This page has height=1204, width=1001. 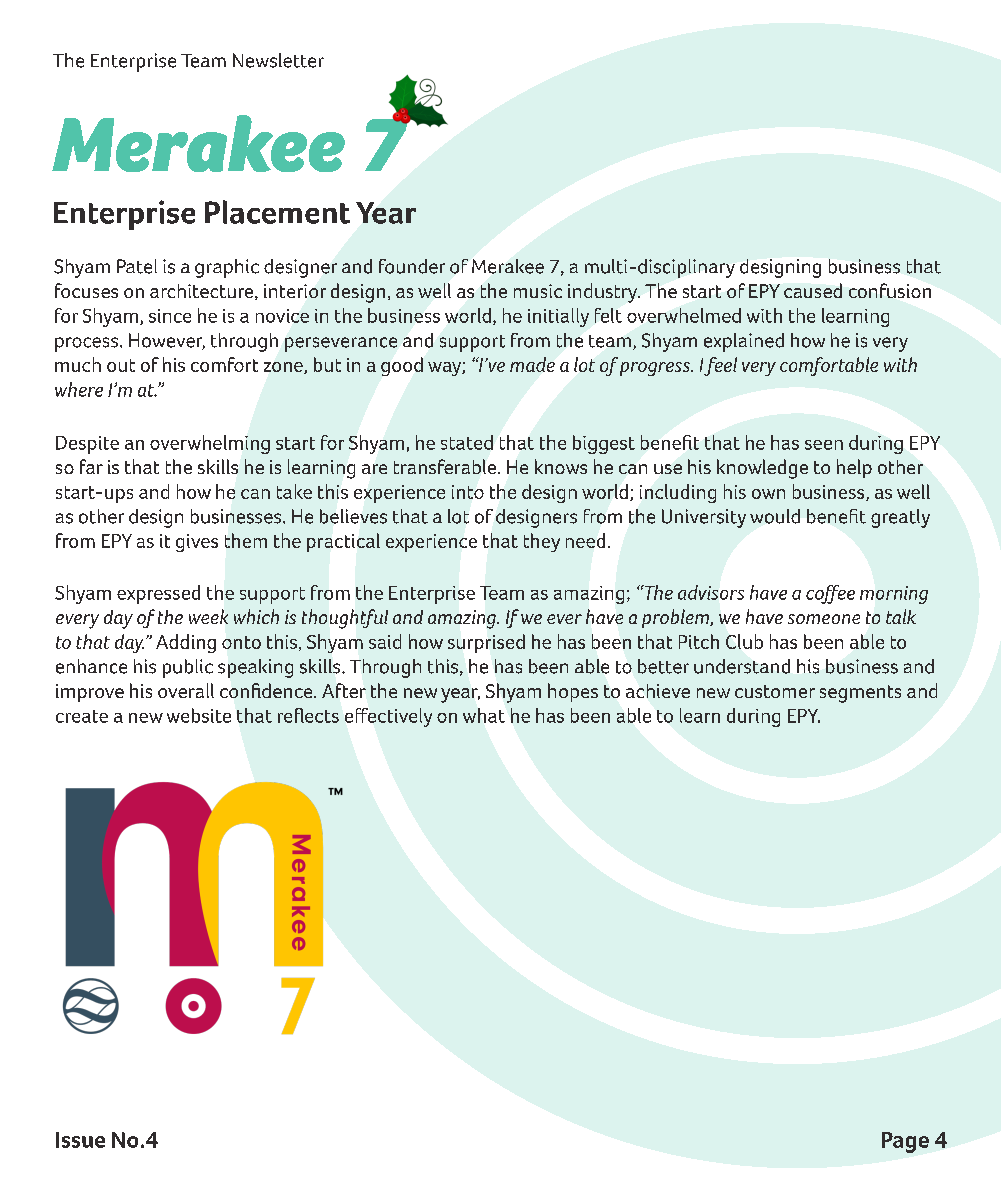 What do you see at coordinates (830, 594) in the page?
I see `coffee` at bounding box center [830, 594].
